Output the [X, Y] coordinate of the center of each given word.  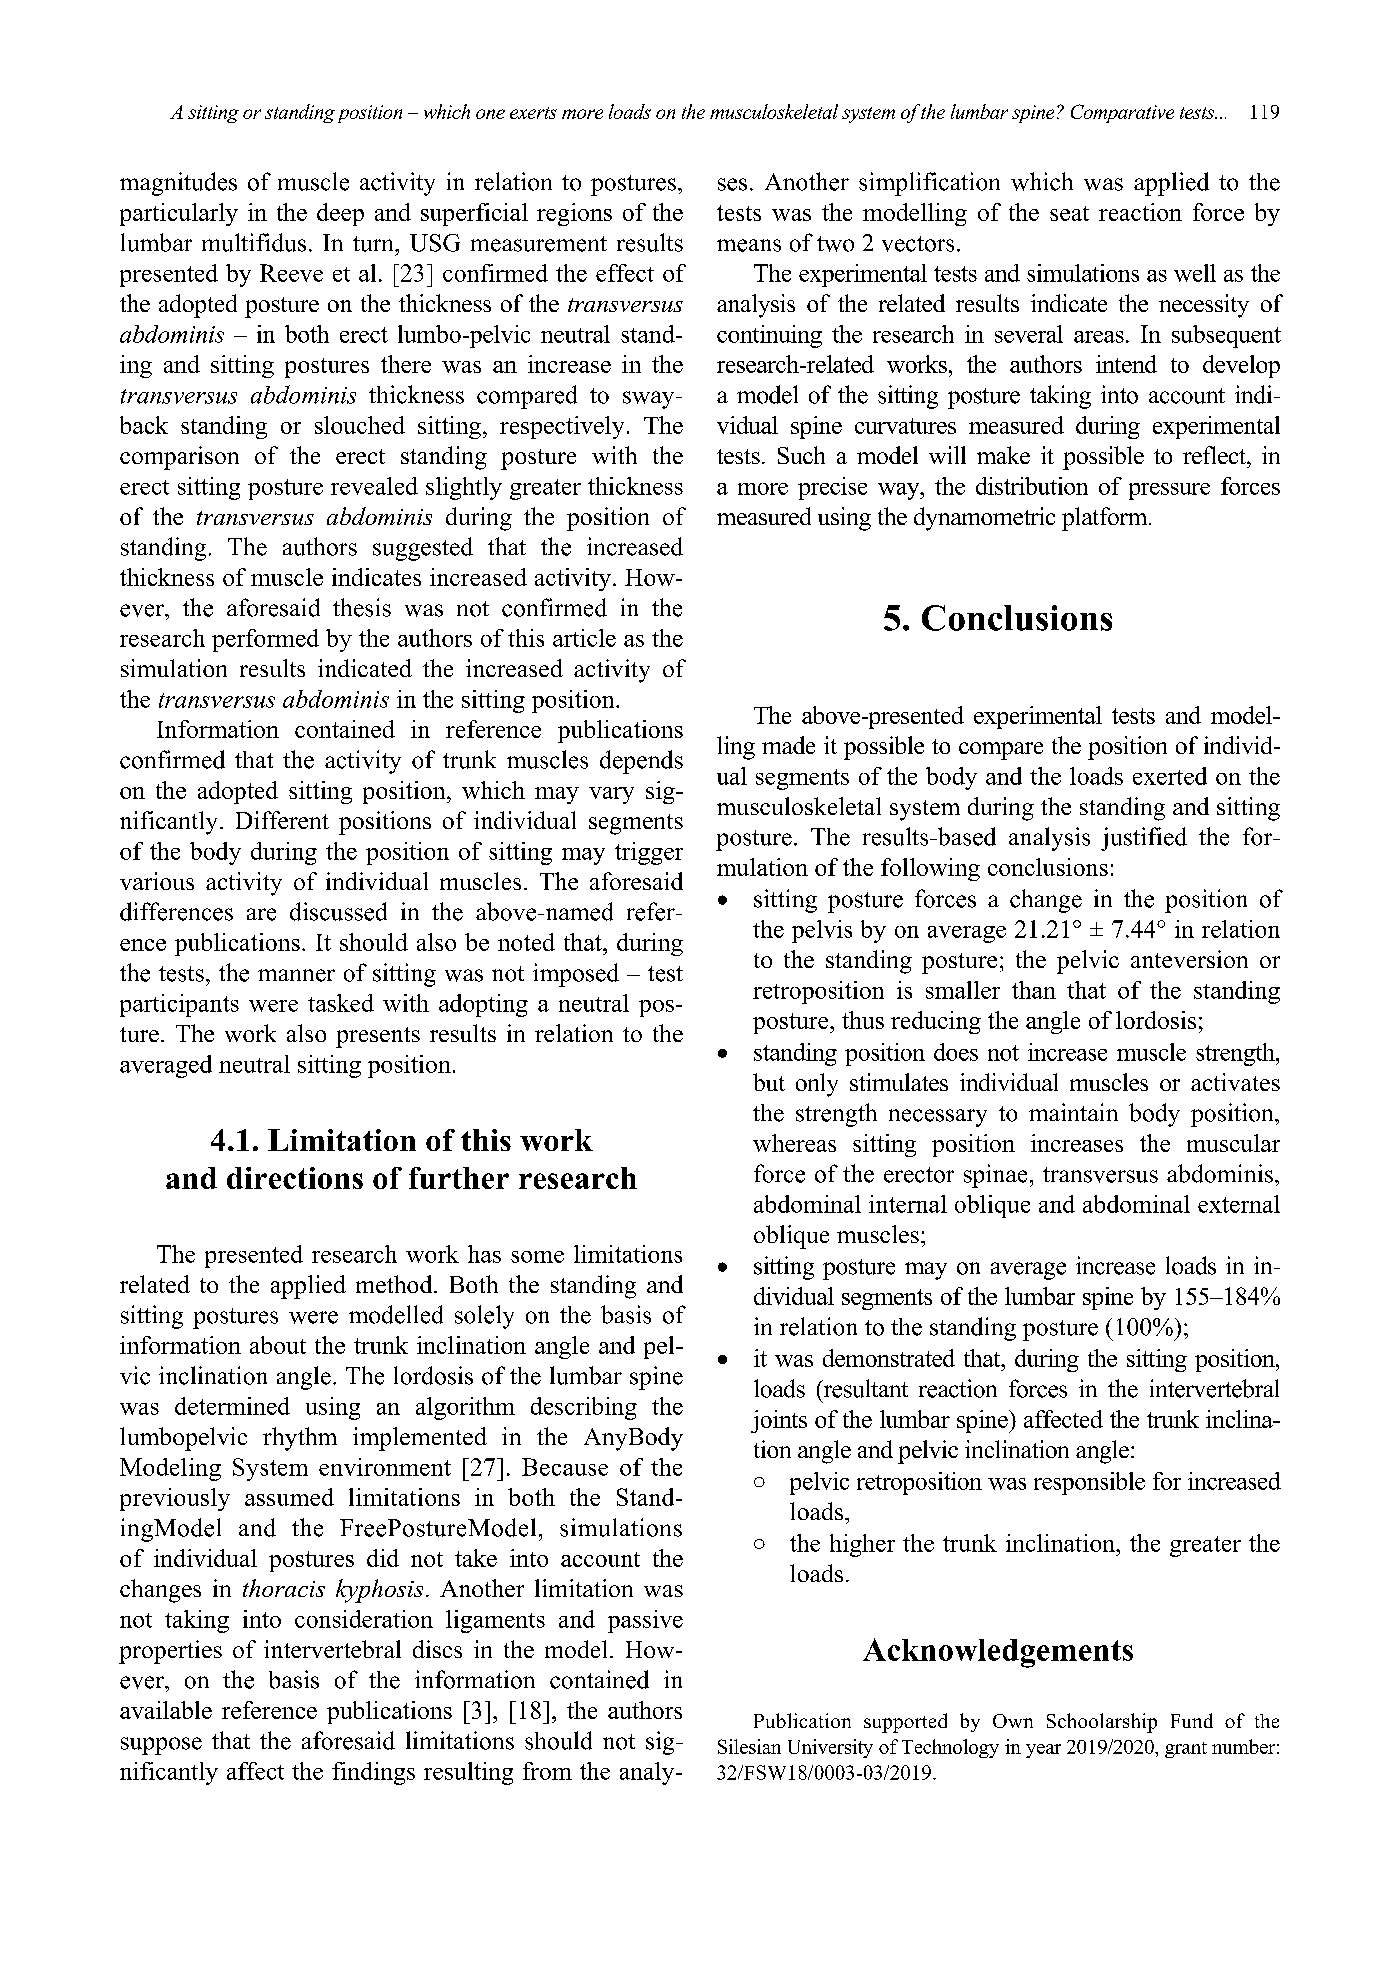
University [830, 1748]
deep [340, 214]
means [749, 245]
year [1043, 1751]
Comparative [1122, 113]
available [166, 1710]
